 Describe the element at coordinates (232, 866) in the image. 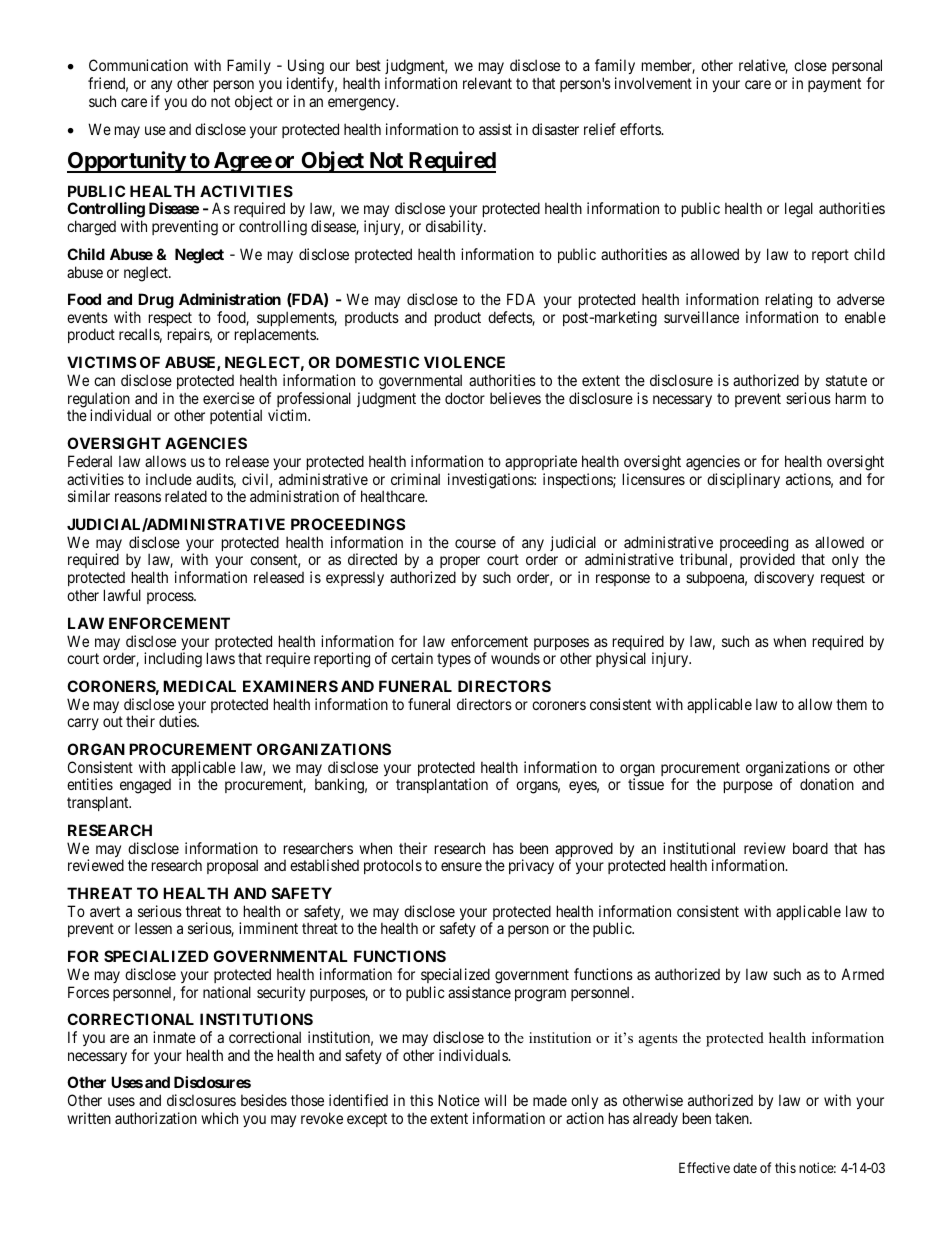

I see `proposal` at that location.
